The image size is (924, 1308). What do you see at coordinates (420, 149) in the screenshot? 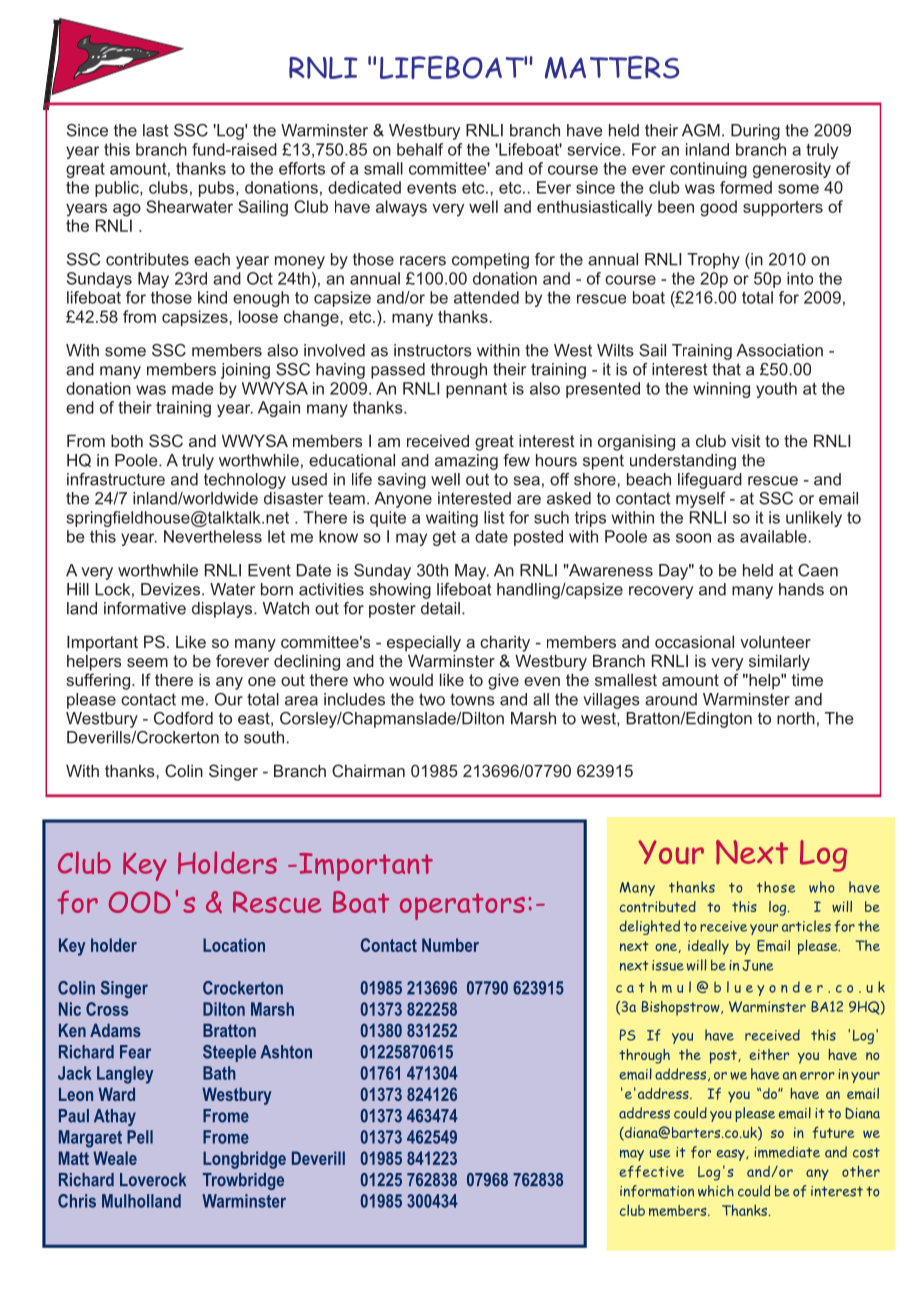
I see `behalf` at bounding box center [420, 149].
